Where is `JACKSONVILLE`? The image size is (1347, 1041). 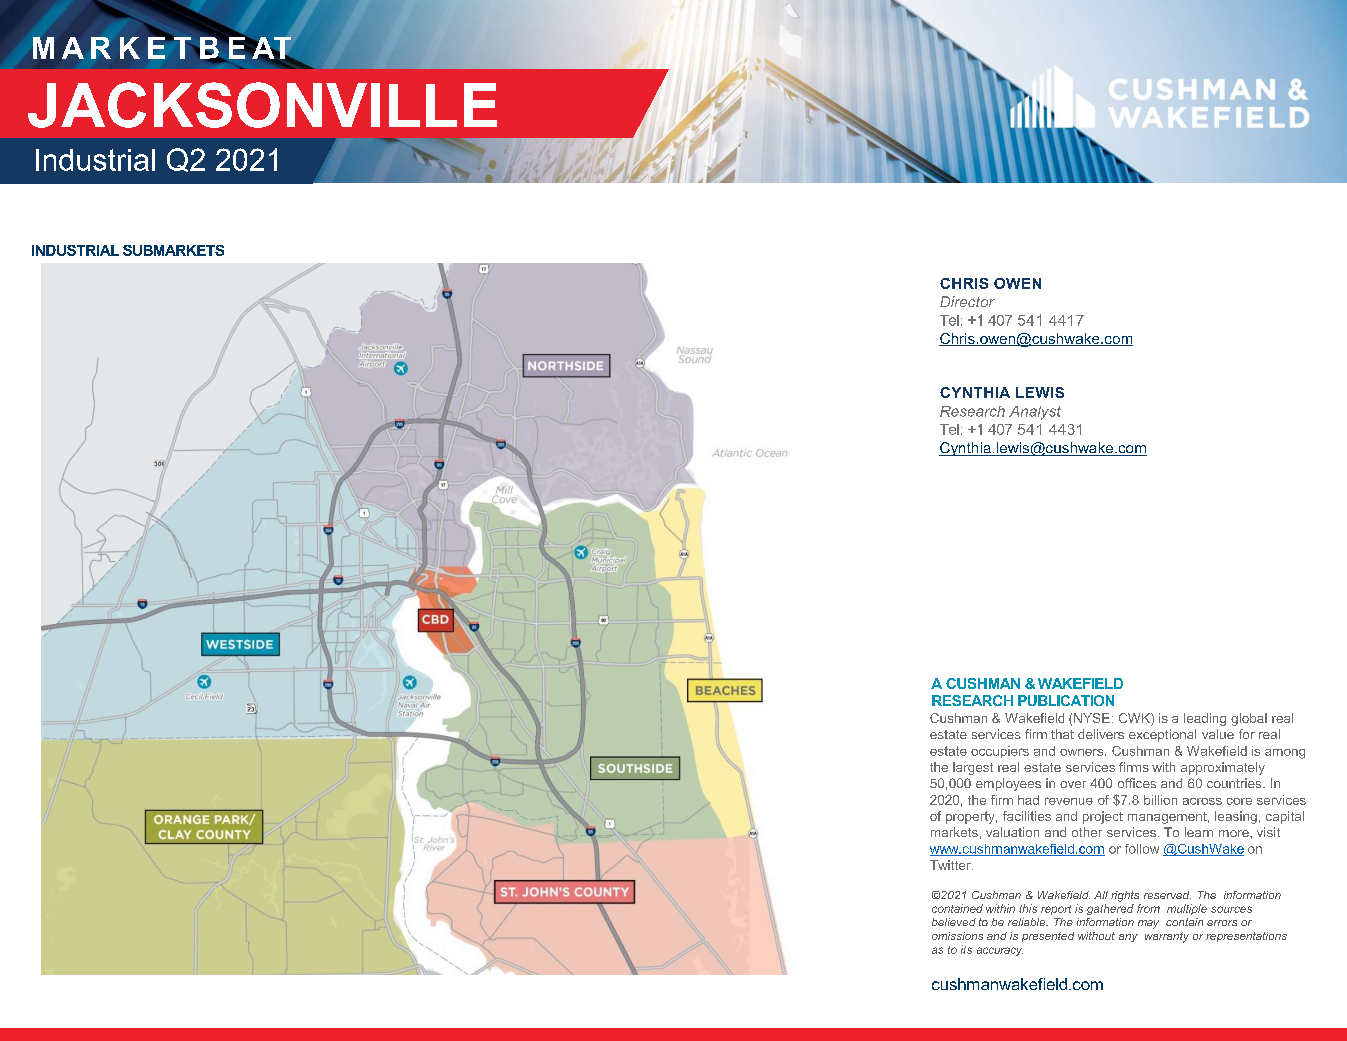
JACKSONVILLE is located at coordinates (262, 105).
